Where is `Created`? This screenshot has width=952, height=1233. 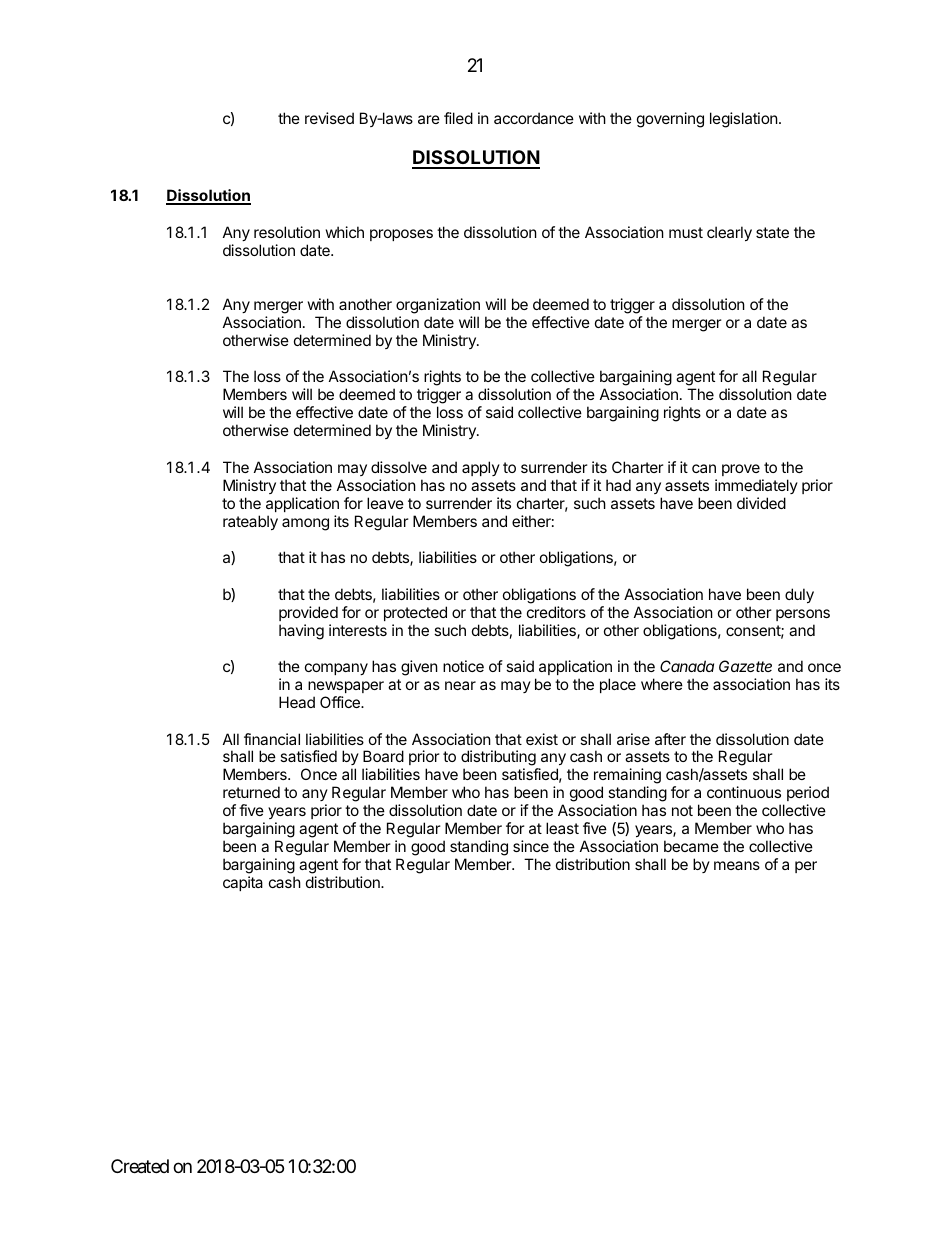 Created is located at coordinates (140, 1166).
